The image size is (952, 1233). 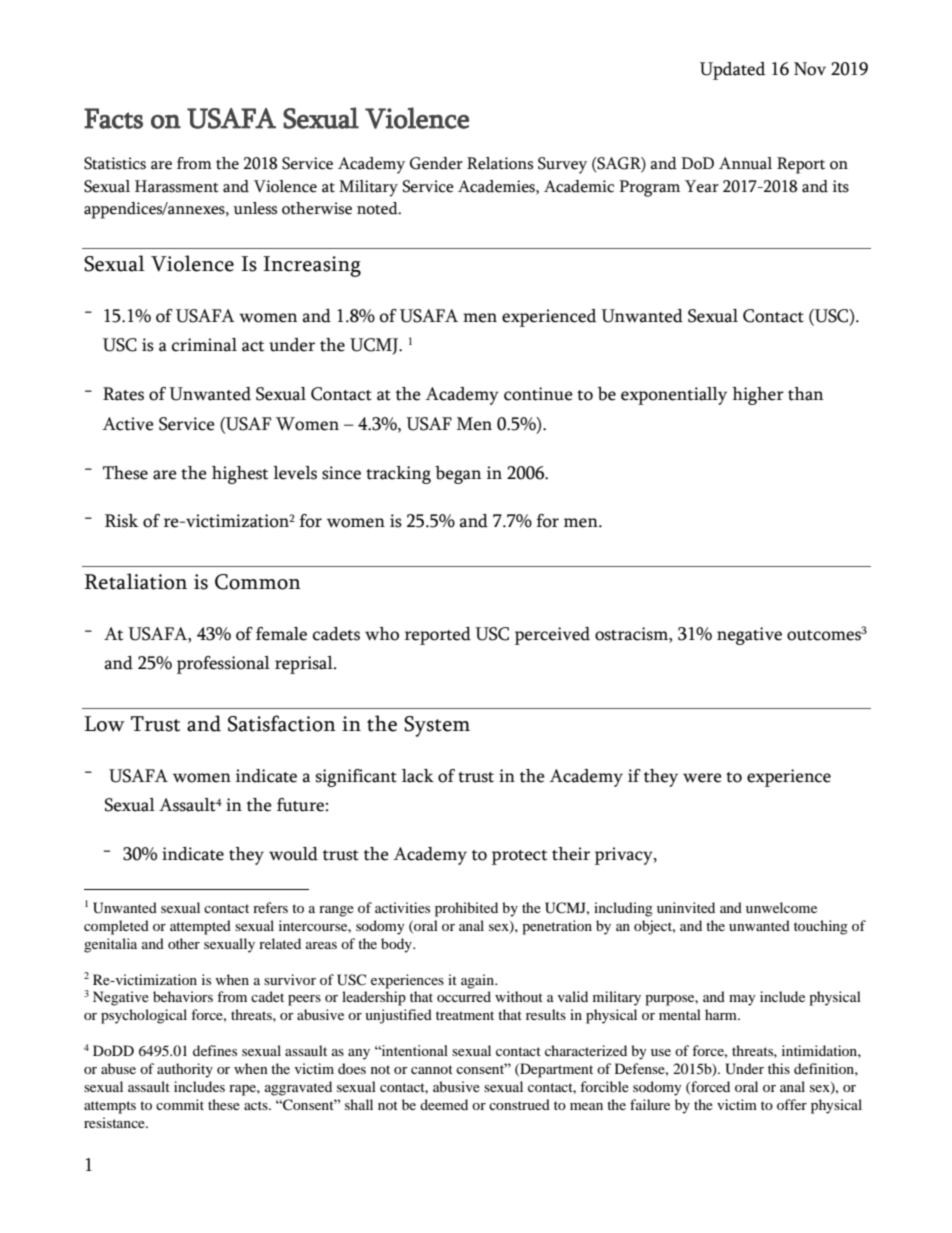 I want to click on Relations, so click(x=500, y=163).
